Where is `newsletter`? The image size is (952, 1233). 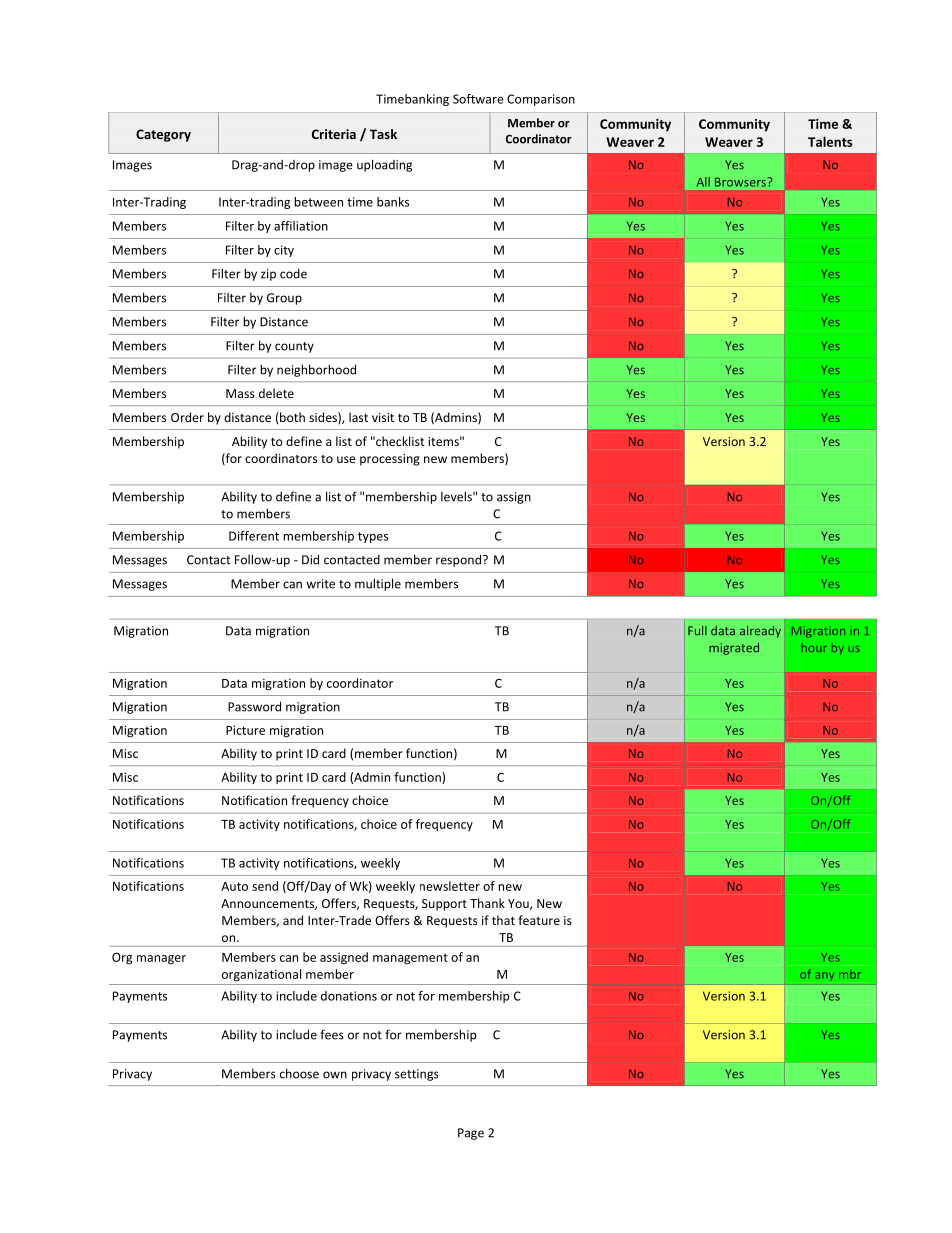 newsletter is located at coordinates (450, 886).
